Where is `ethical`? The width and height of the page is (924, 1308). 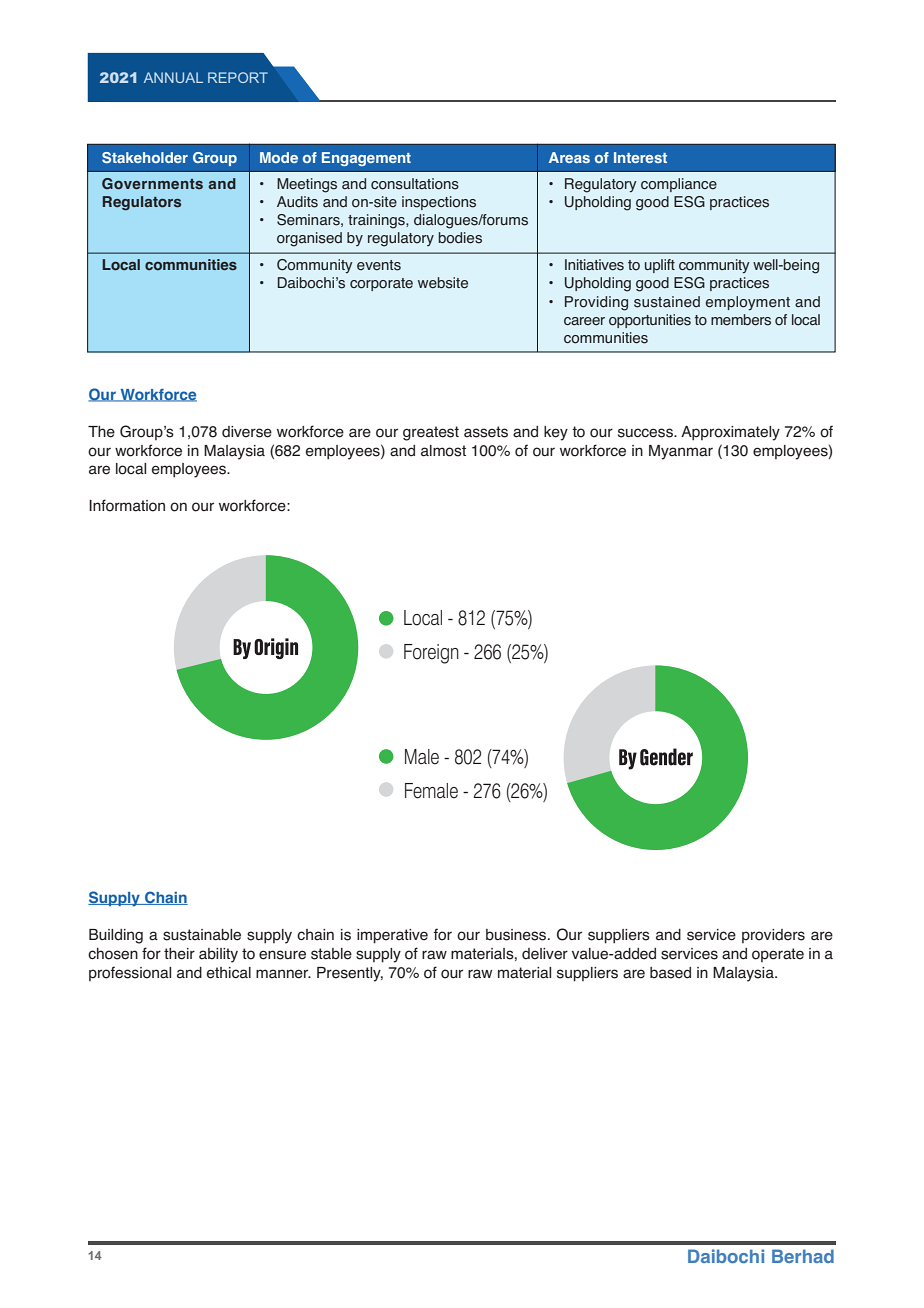 ethical is located at coordinates (229, 973).
